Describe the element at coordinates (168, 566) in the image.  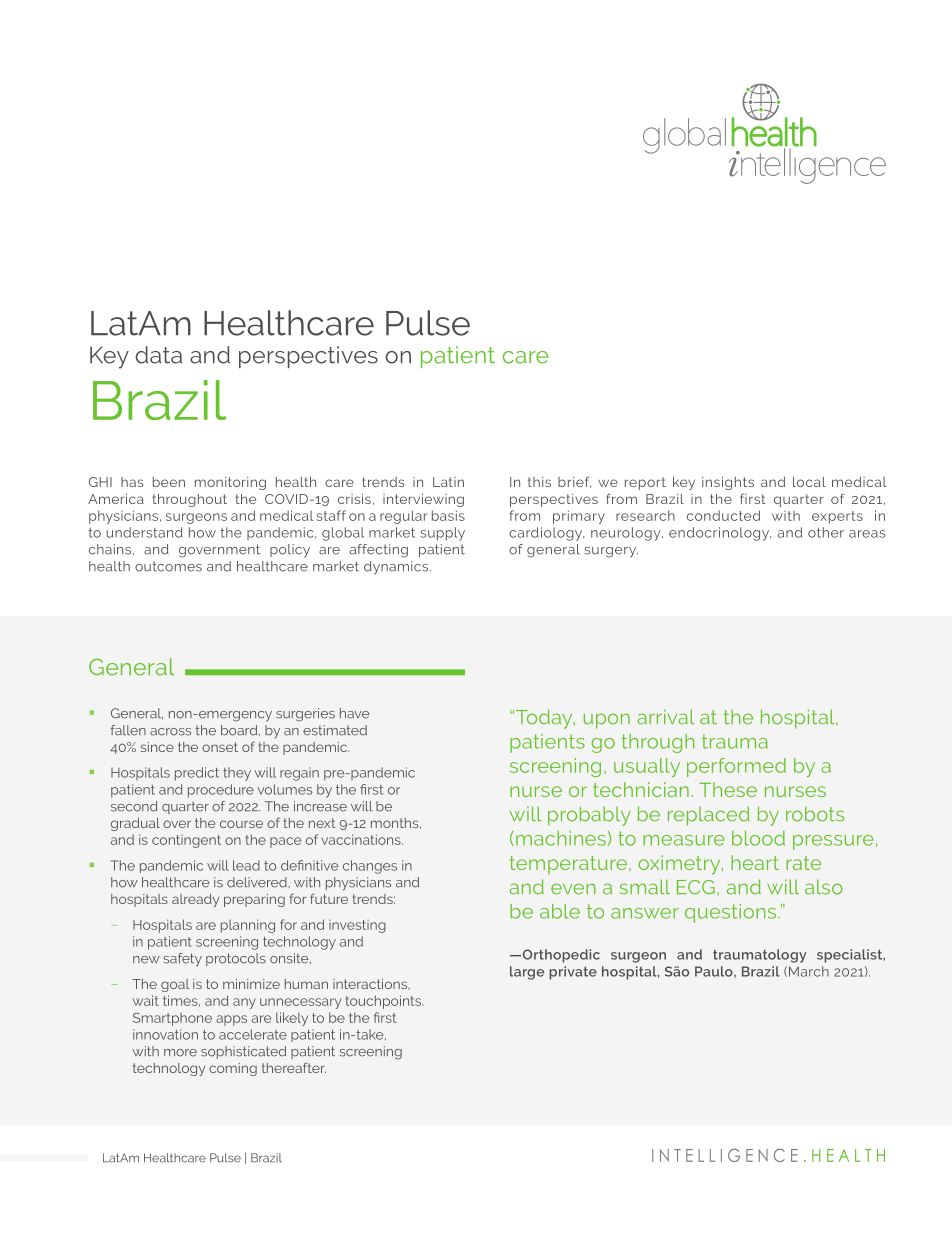
I see `outcomes` at that location.
